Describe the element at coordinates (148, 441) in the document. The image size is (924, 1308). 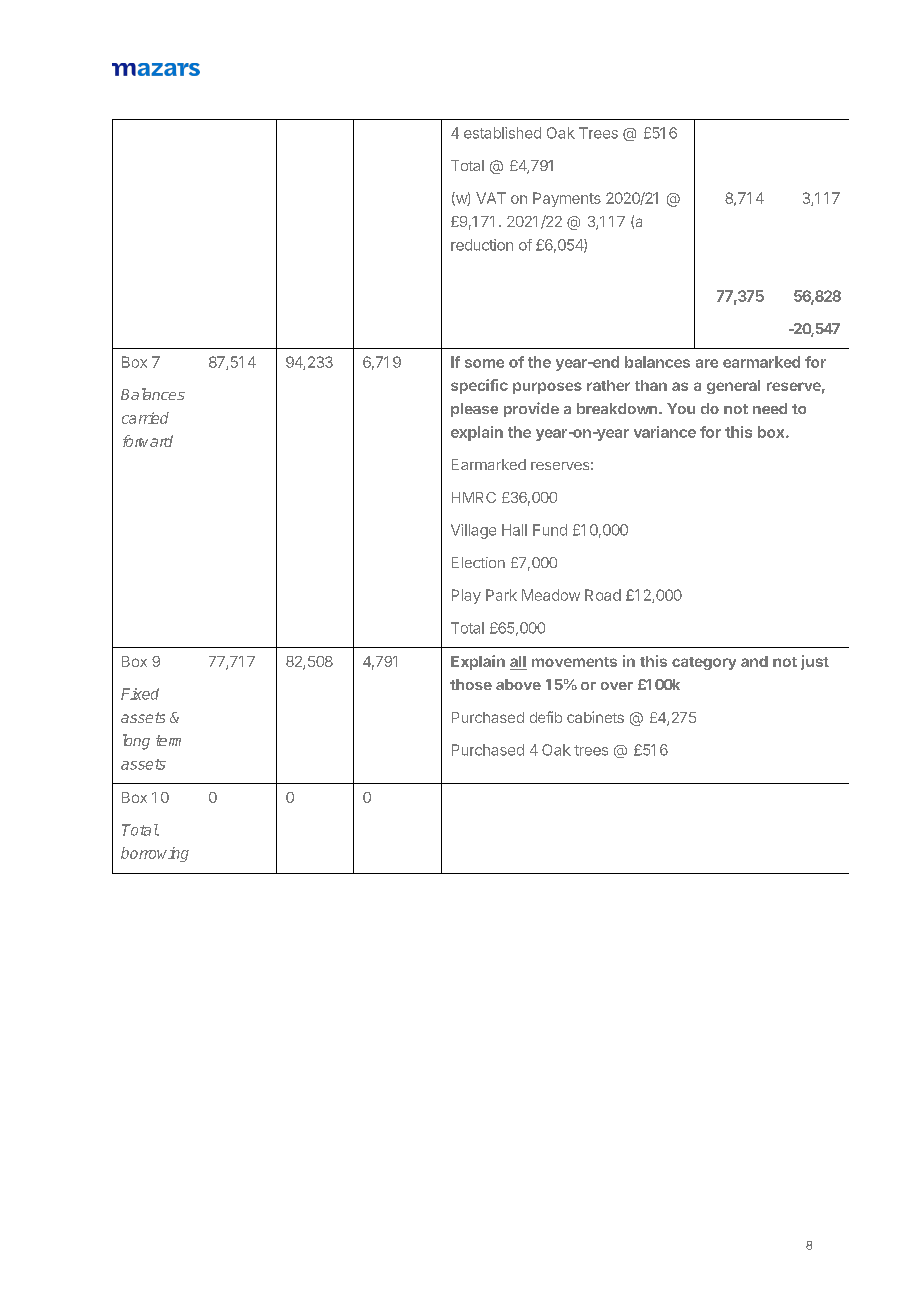
I see `forward` at that location.
